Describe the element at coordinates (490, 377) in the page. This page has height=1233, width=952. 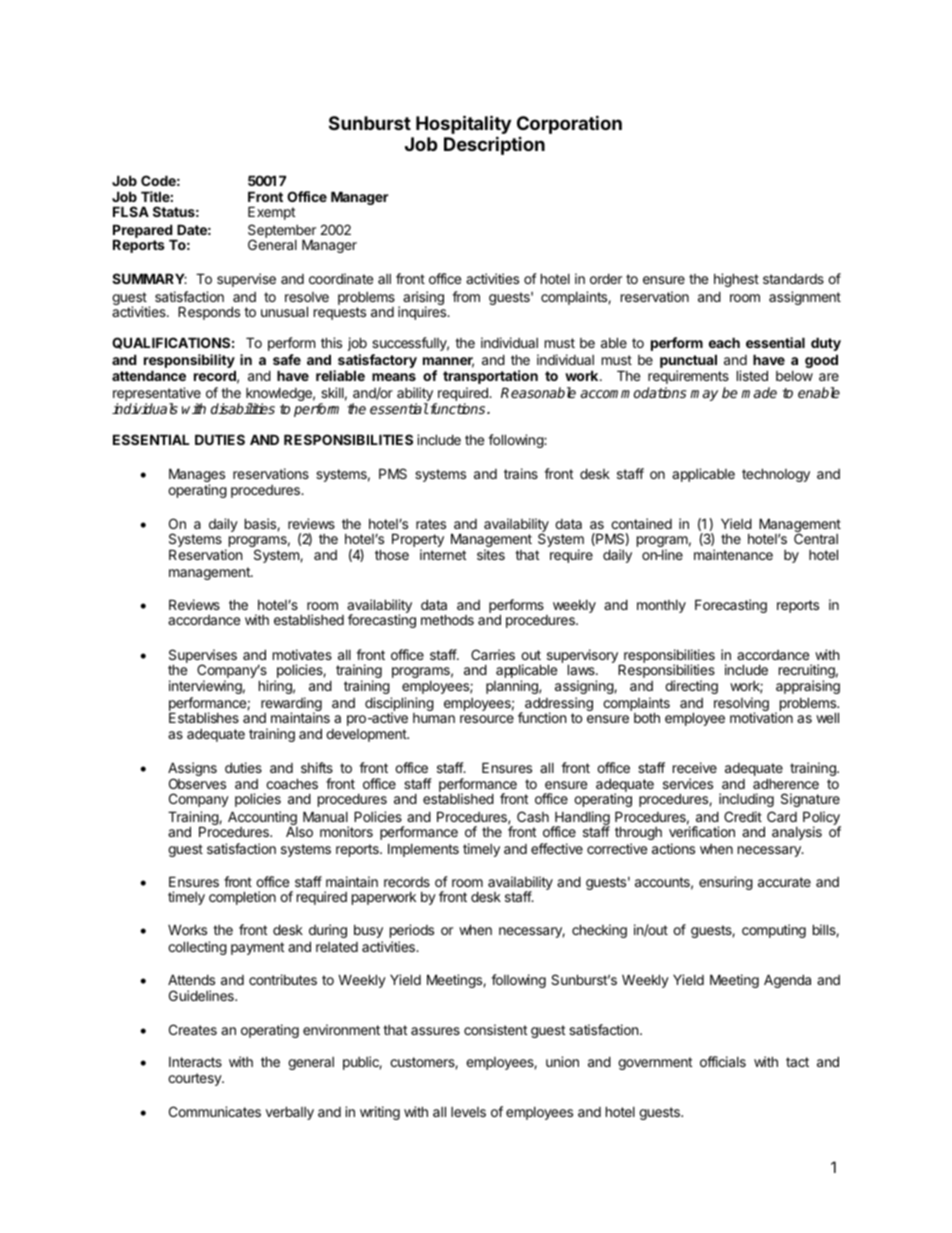
I see `transportation` at that location.
